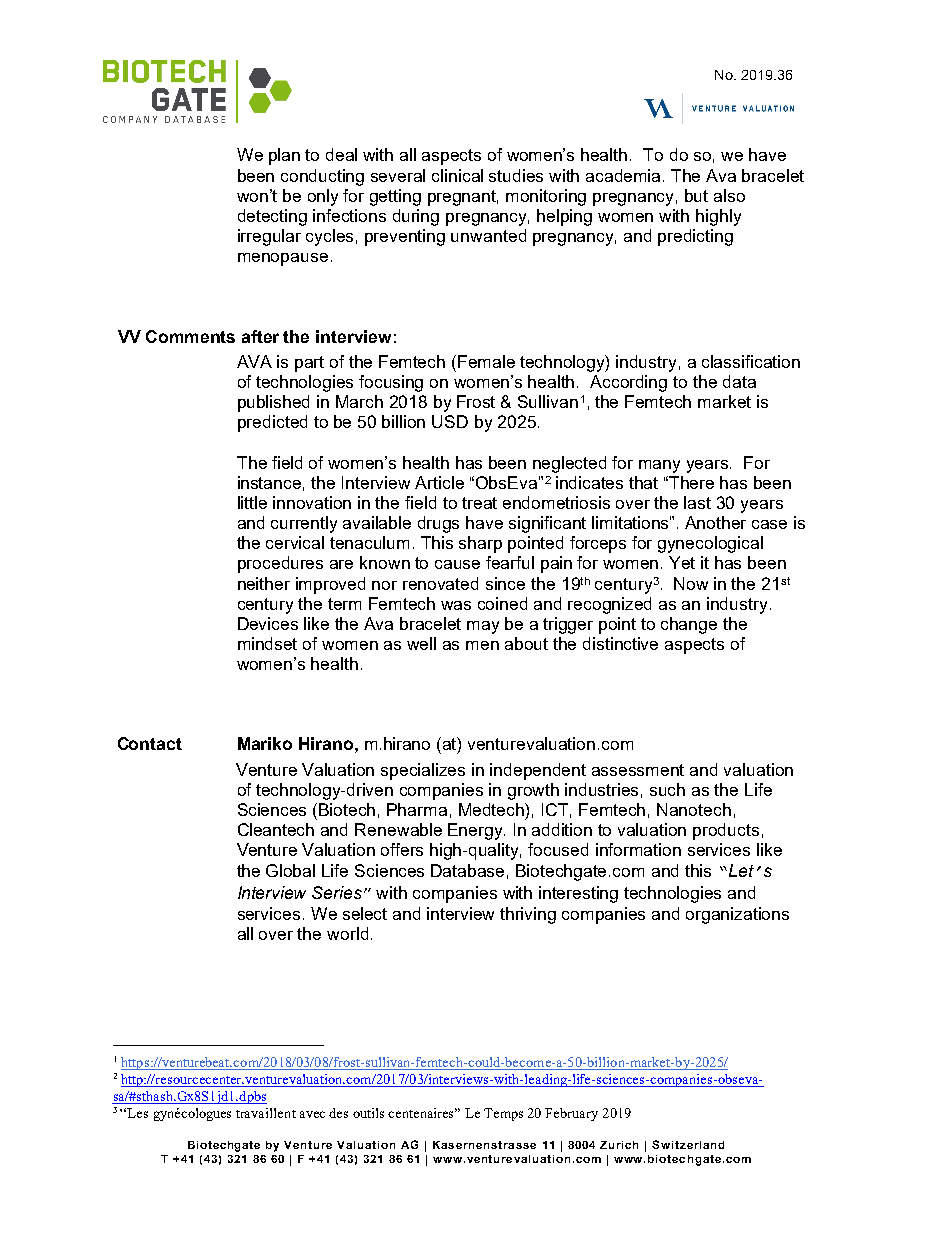  What do you see at coordinates (476, 831) in the document?
I see `Energy` at bounding box center [476, 831].
